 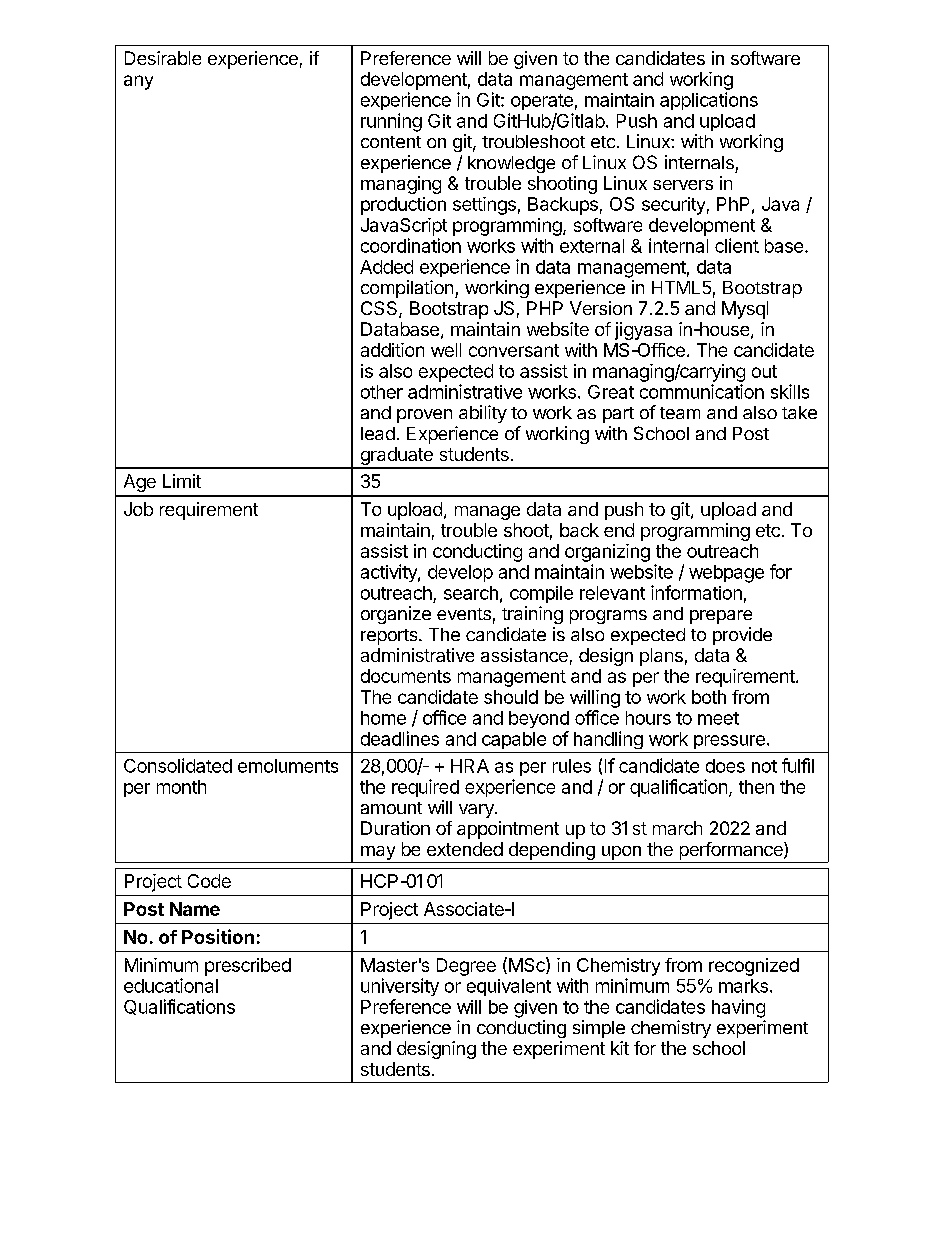 What do you see at coordinates (178, 765) in the screenshot?
I see `Consolidated` at bounding box center [178, 765].
